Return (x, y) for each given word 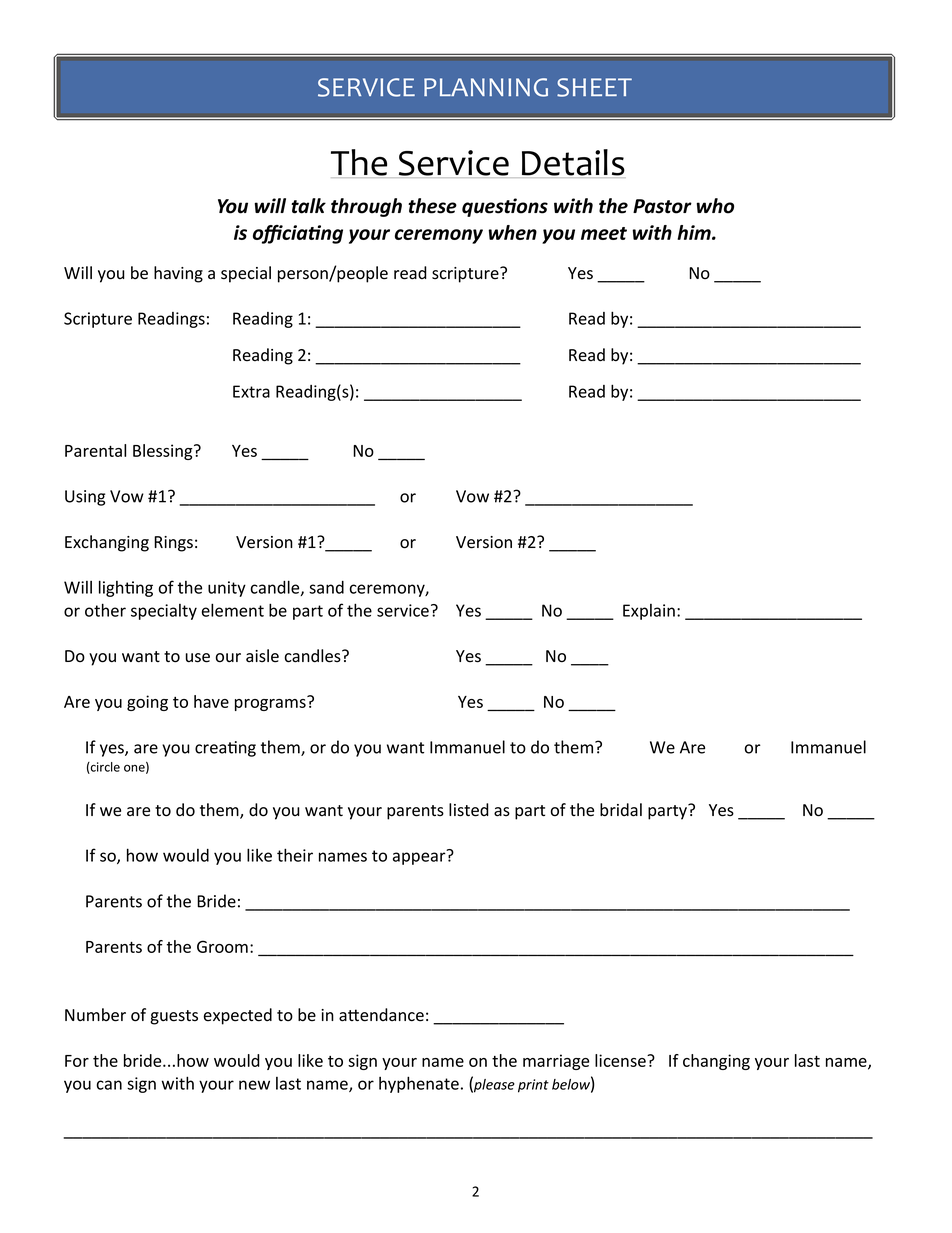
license (621, 1060)
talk (308, 206)
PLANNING (486, 87)
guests (174, 1017)
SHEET (594, 87)
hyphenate (419, 1084)
